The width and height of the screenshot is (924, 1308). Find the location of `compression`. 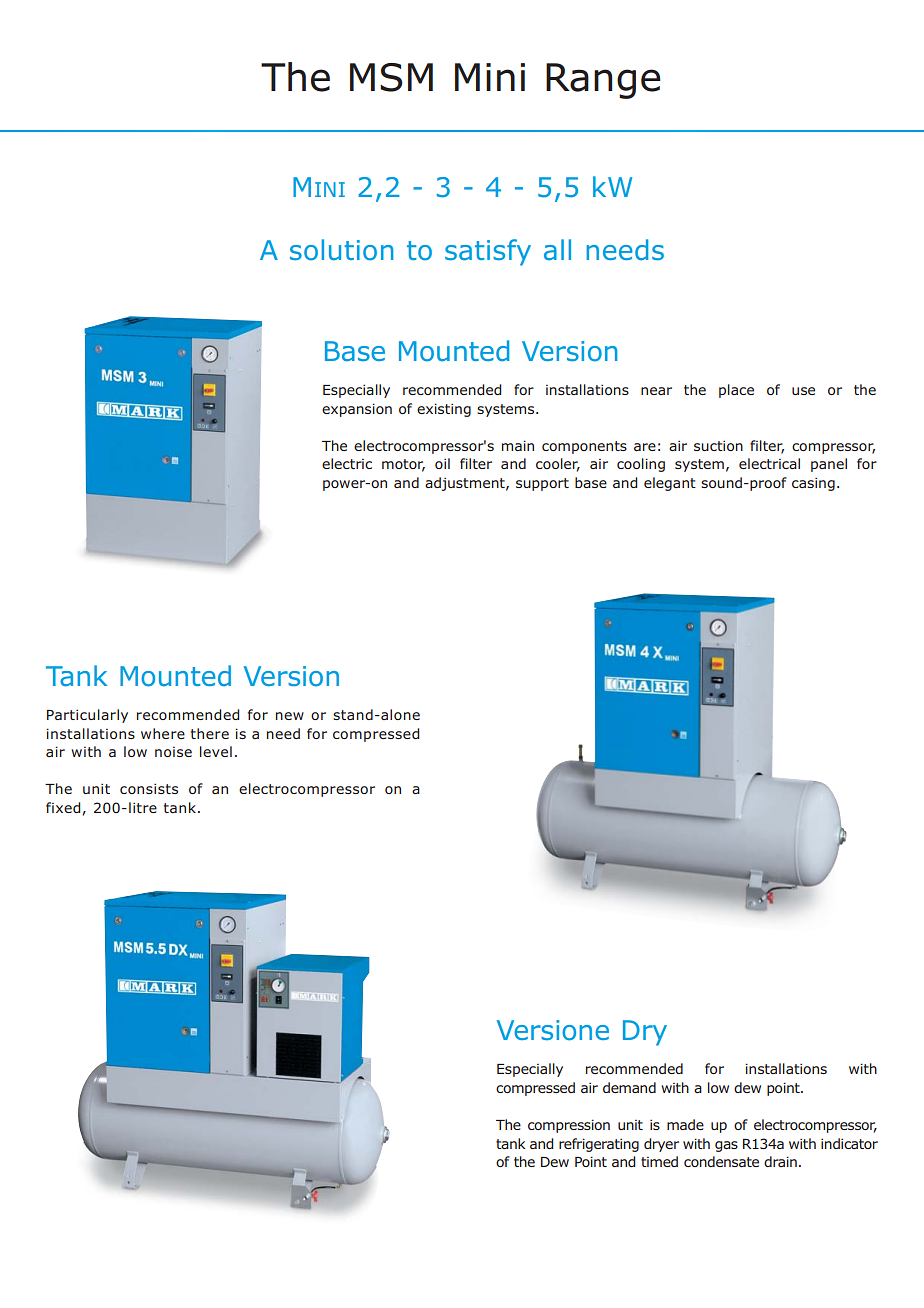

compression is located at coordinates (569, 1126).
